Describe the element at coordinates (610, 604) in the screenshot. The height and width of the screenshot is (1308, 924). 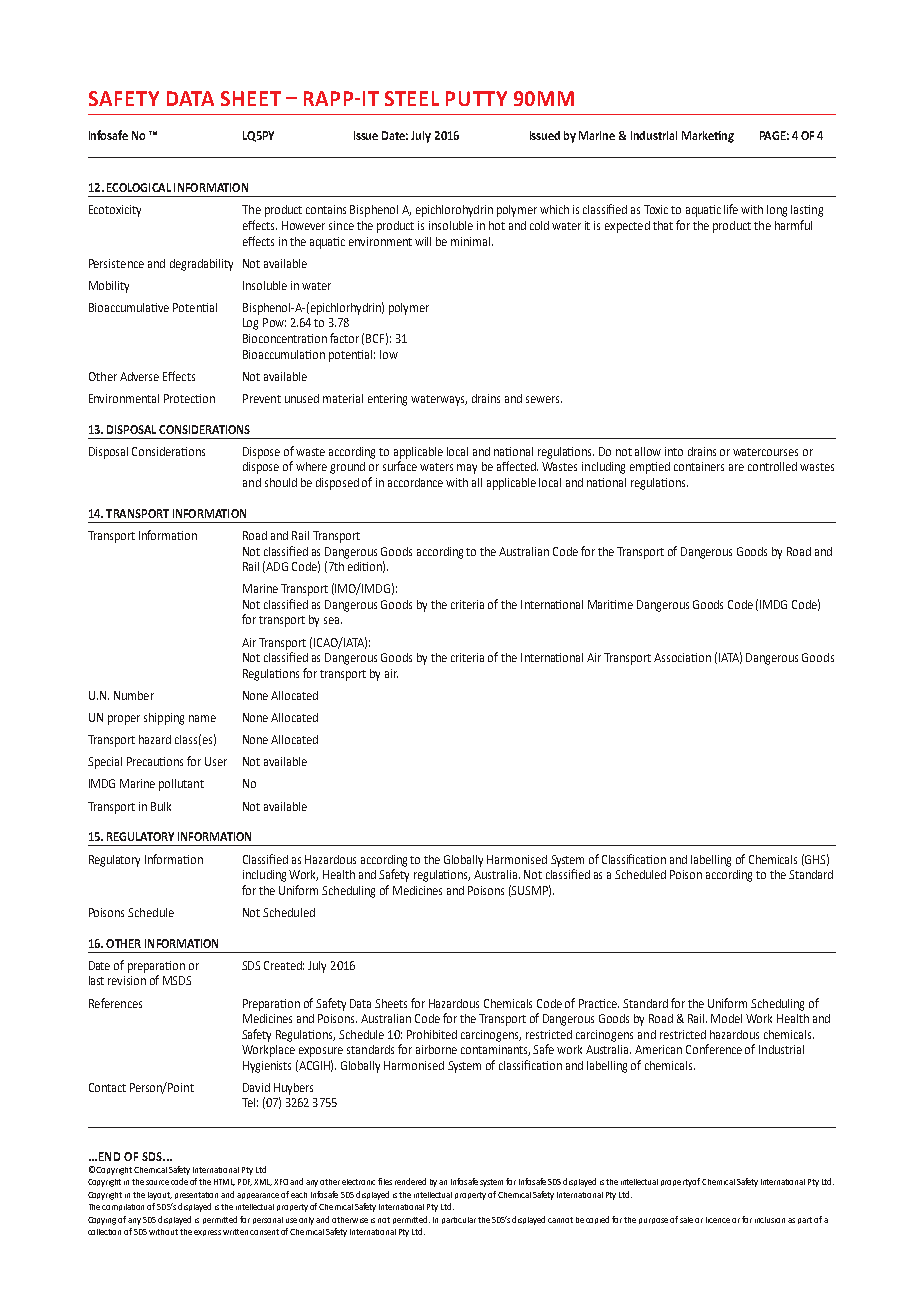
I see `Maritime` at that location.
